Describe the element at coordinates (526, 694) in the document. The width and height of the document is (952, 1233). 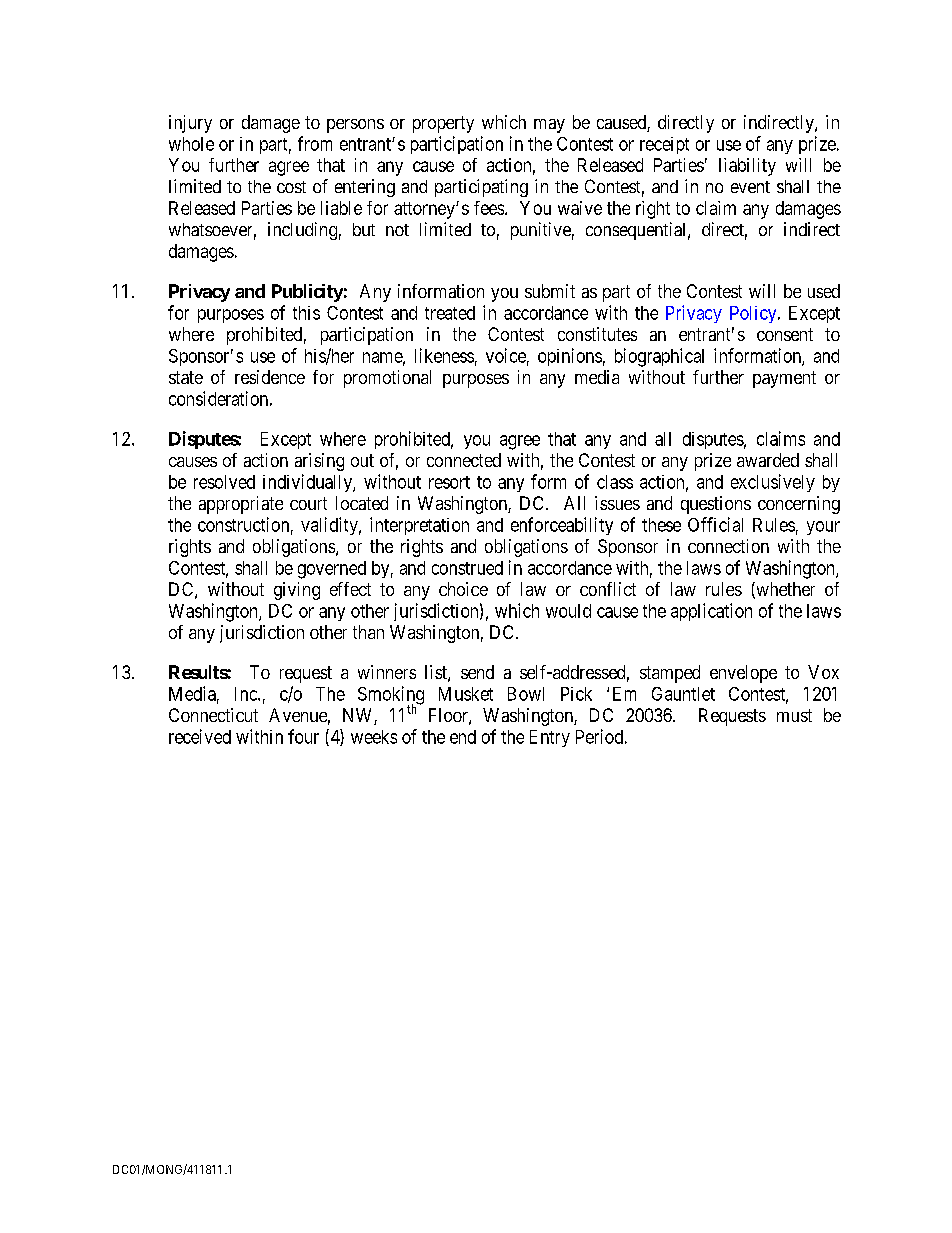
I see `Bowl` at that location.
